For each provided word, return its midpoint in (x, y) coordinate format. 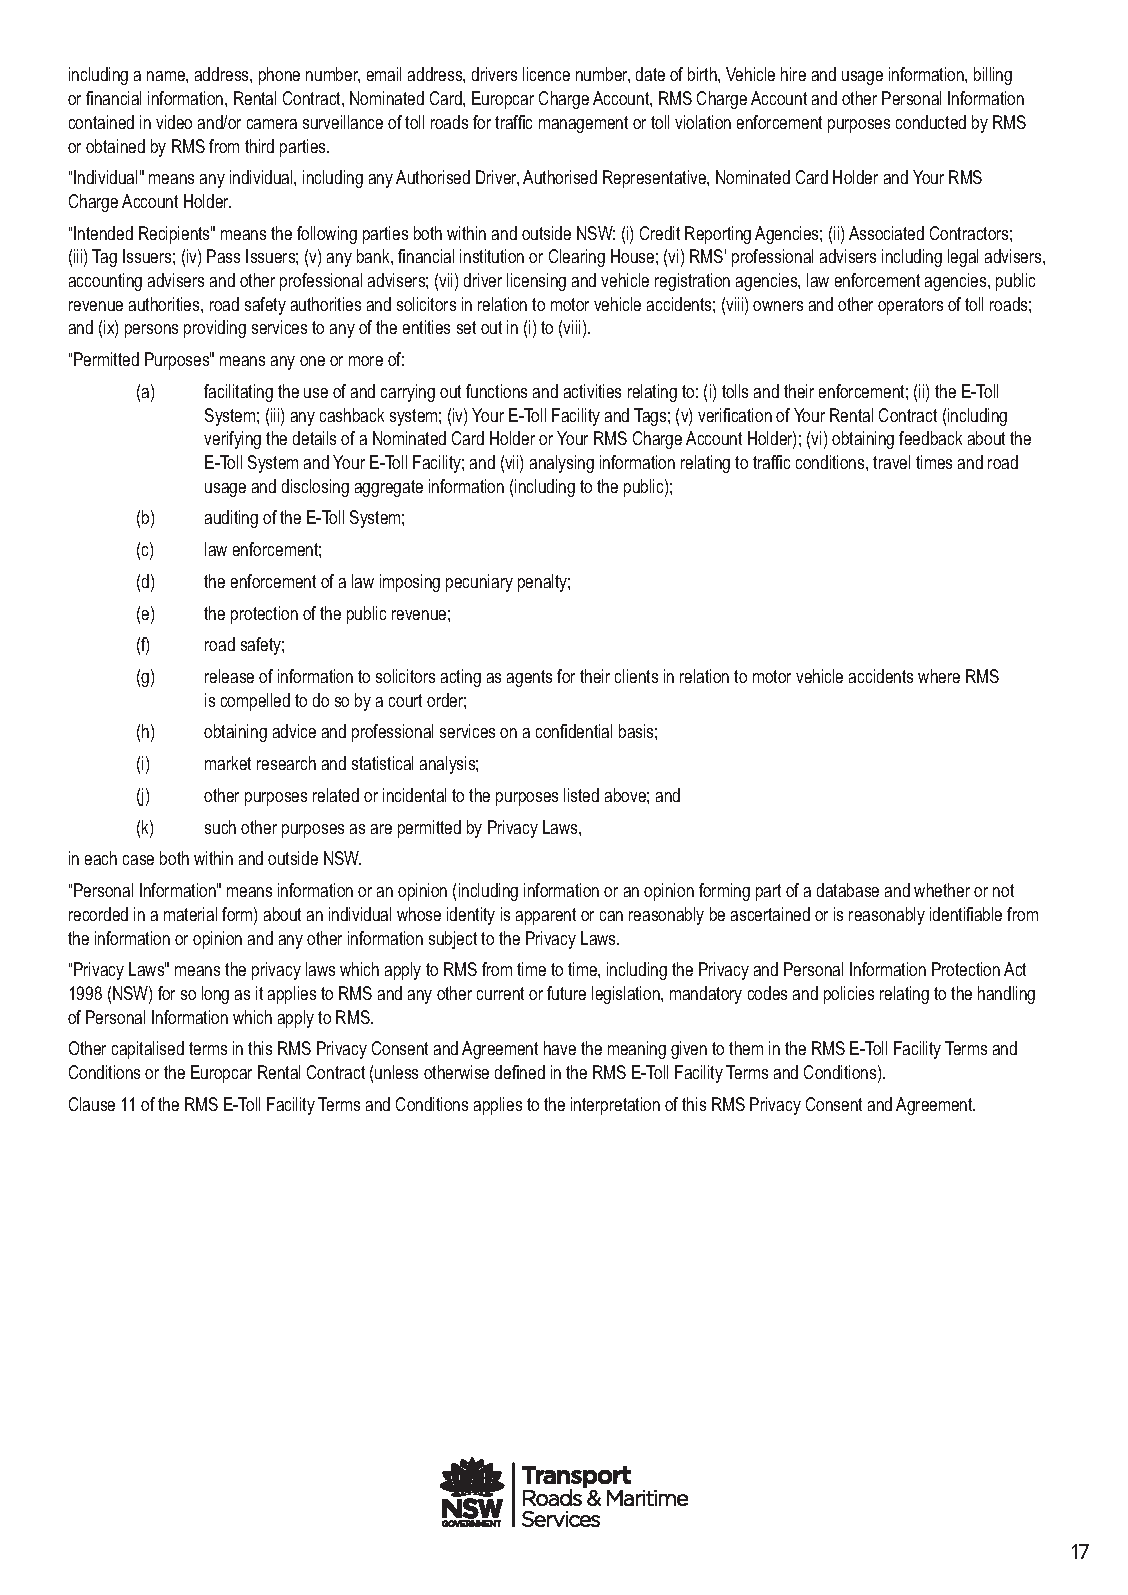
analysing (562, 464)
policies (849, 995)
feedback (930, 438)
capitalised (148, 1050)
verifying (232, 440)
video (174, 122)
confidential (574, 731)
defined (520, 1072)
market (228, 763)
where (939, 676)
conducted (931, 122)
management (583, 124)
